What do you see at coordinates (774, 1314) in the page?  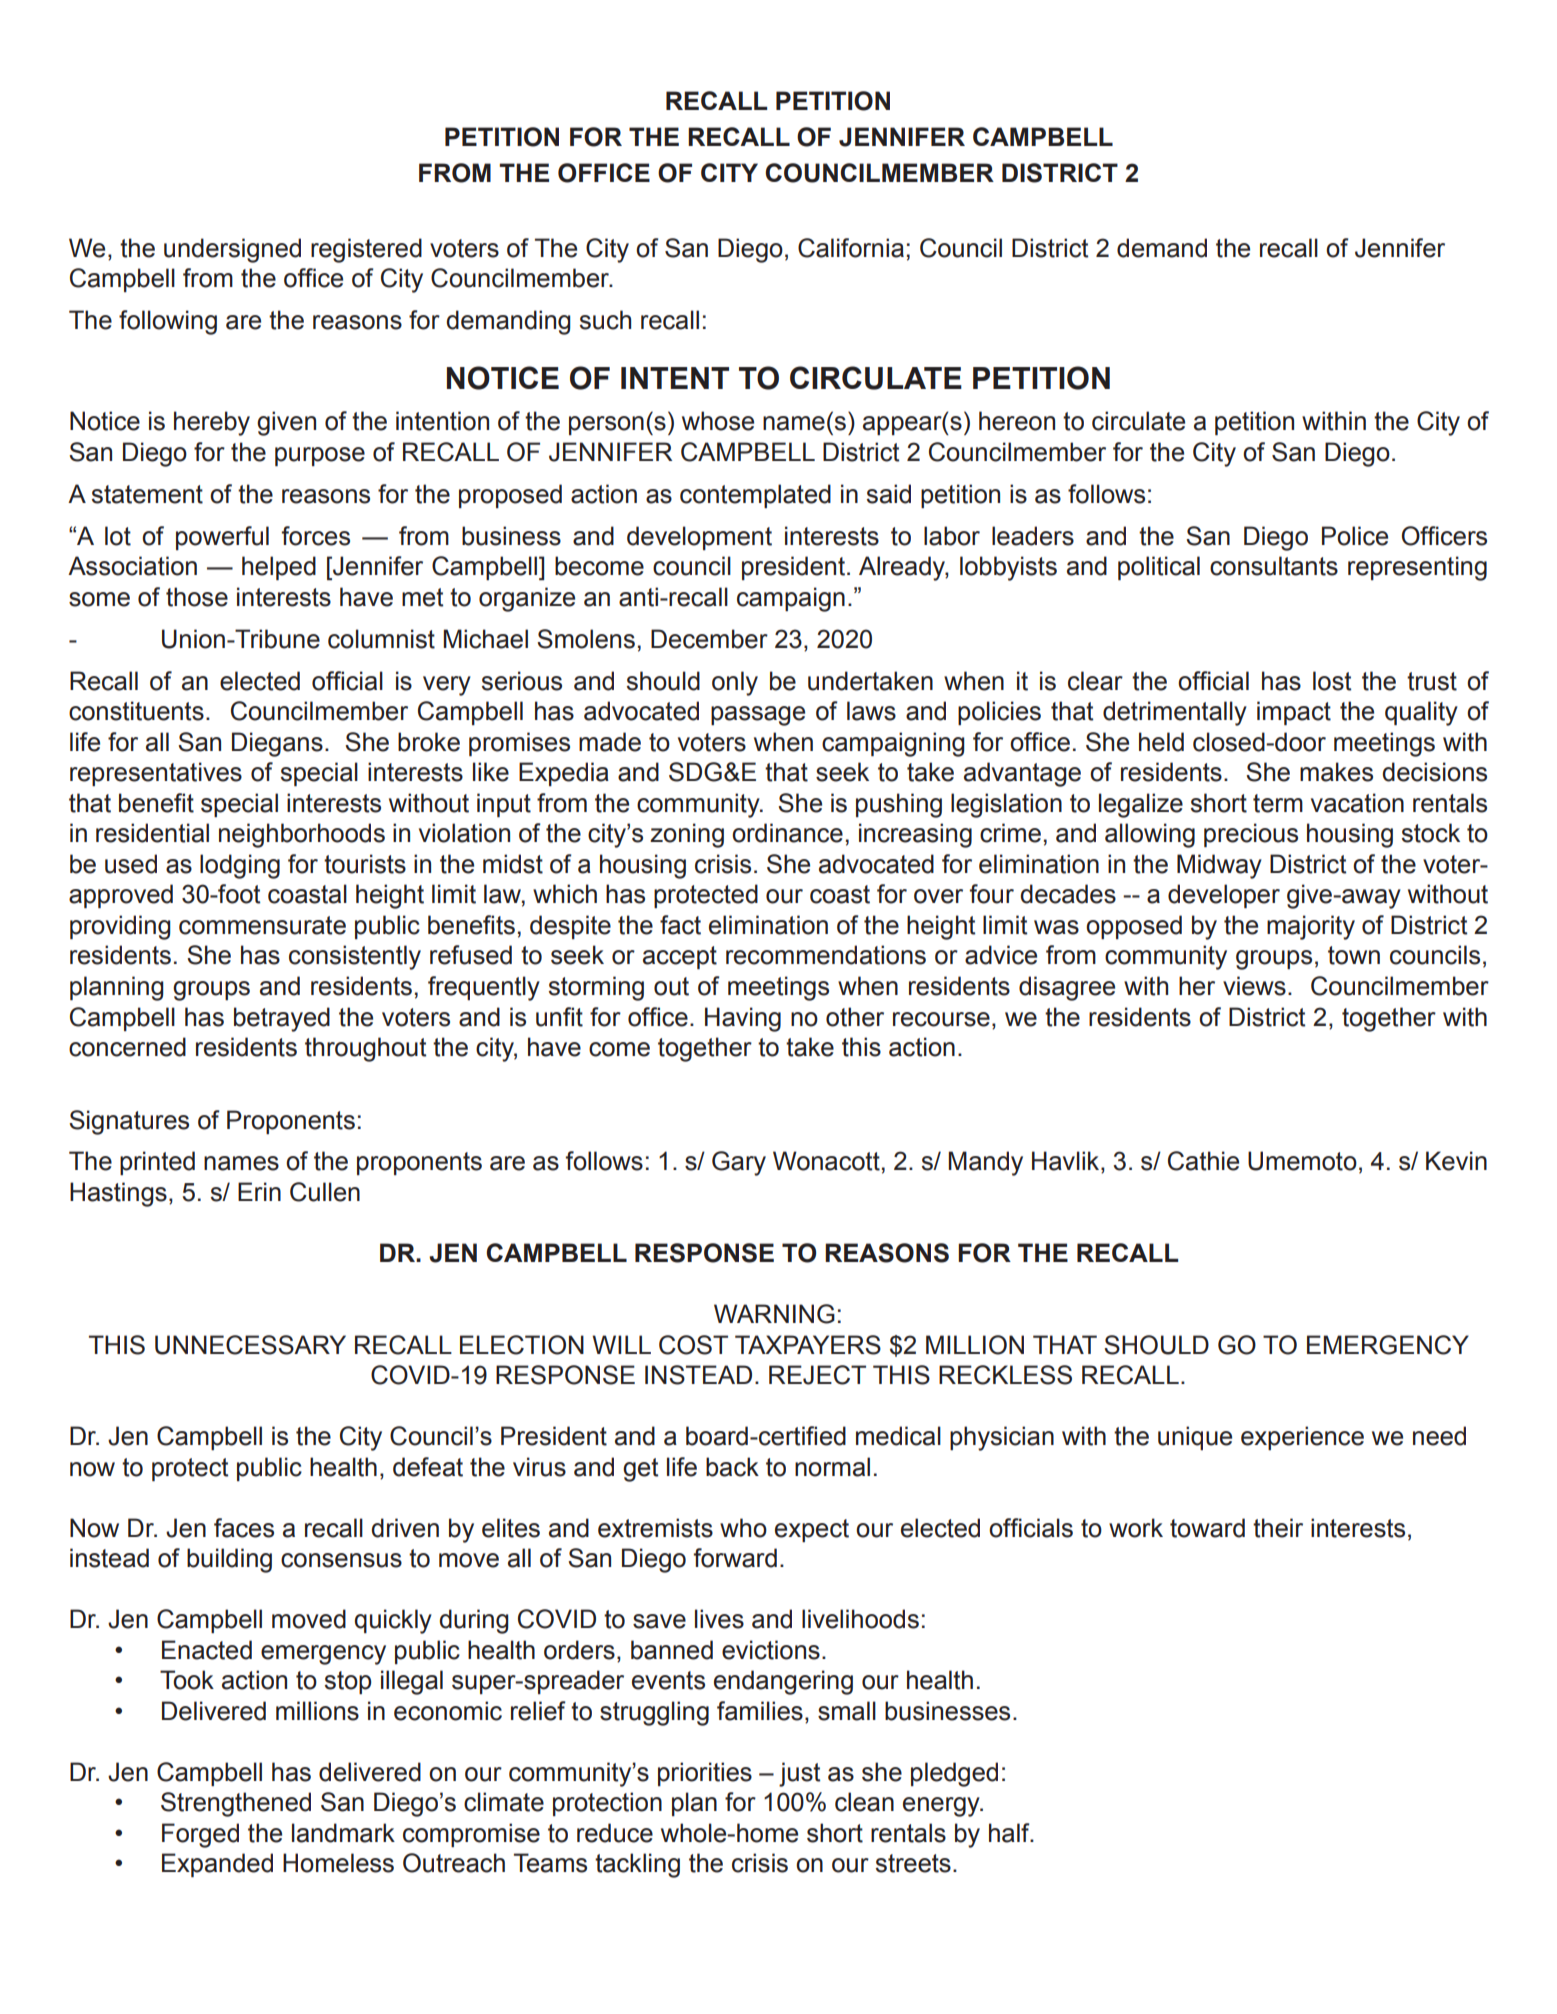 I see `WARNING` at bounding box center [774, 1314].
